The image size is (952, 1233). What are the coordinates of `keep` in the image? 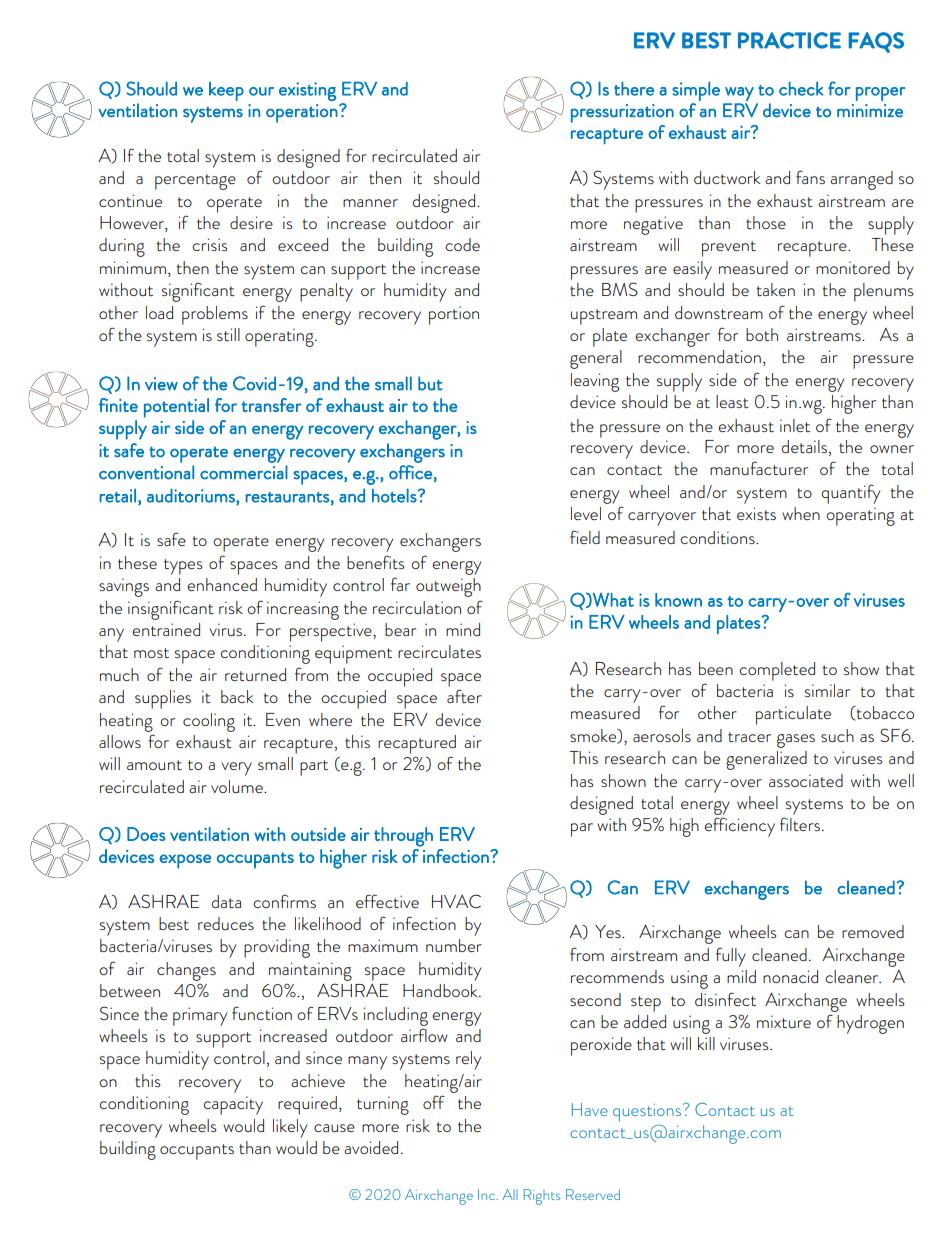 It's located at (226, 91).
